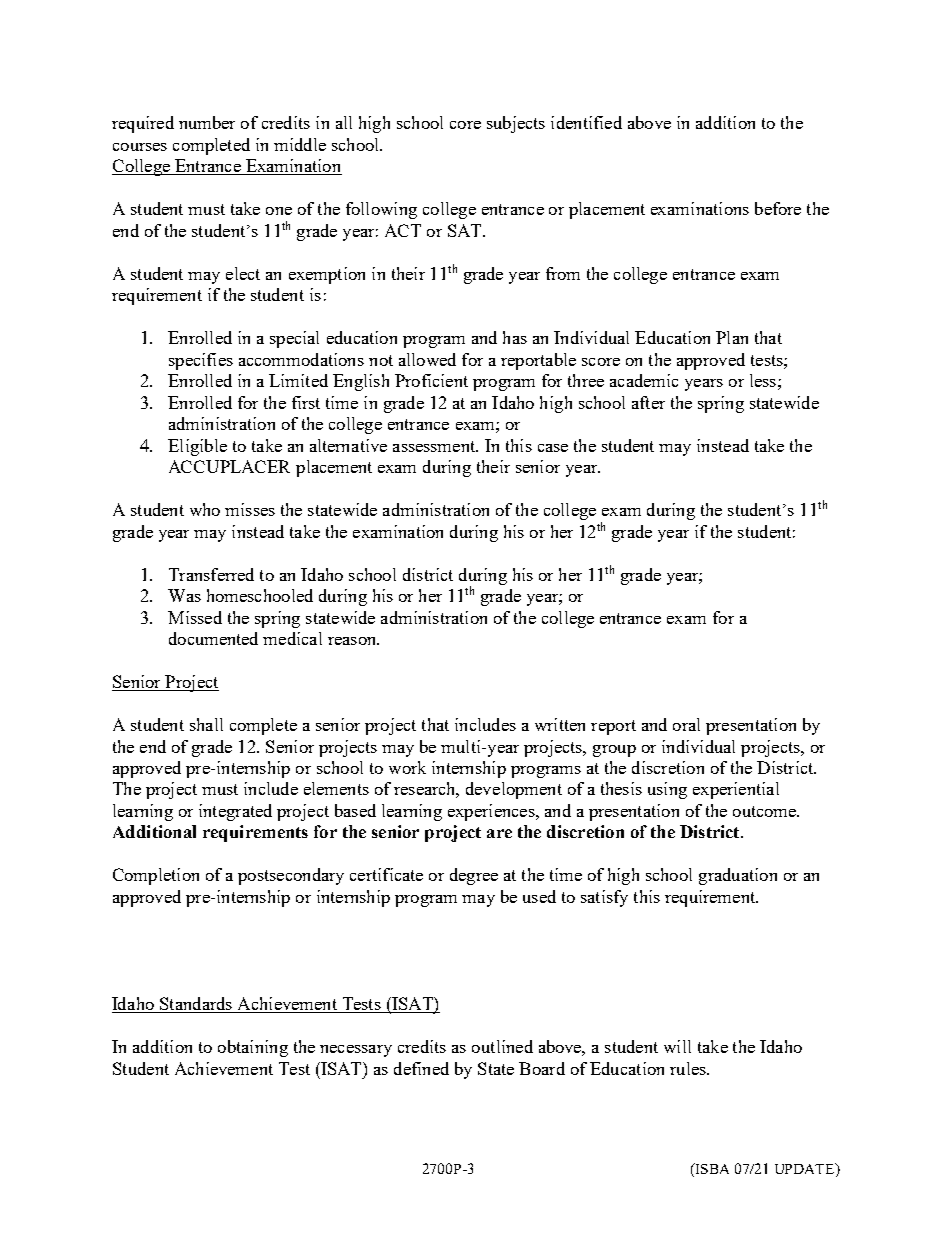  I want to click on Transferred, so click(211, 574).
